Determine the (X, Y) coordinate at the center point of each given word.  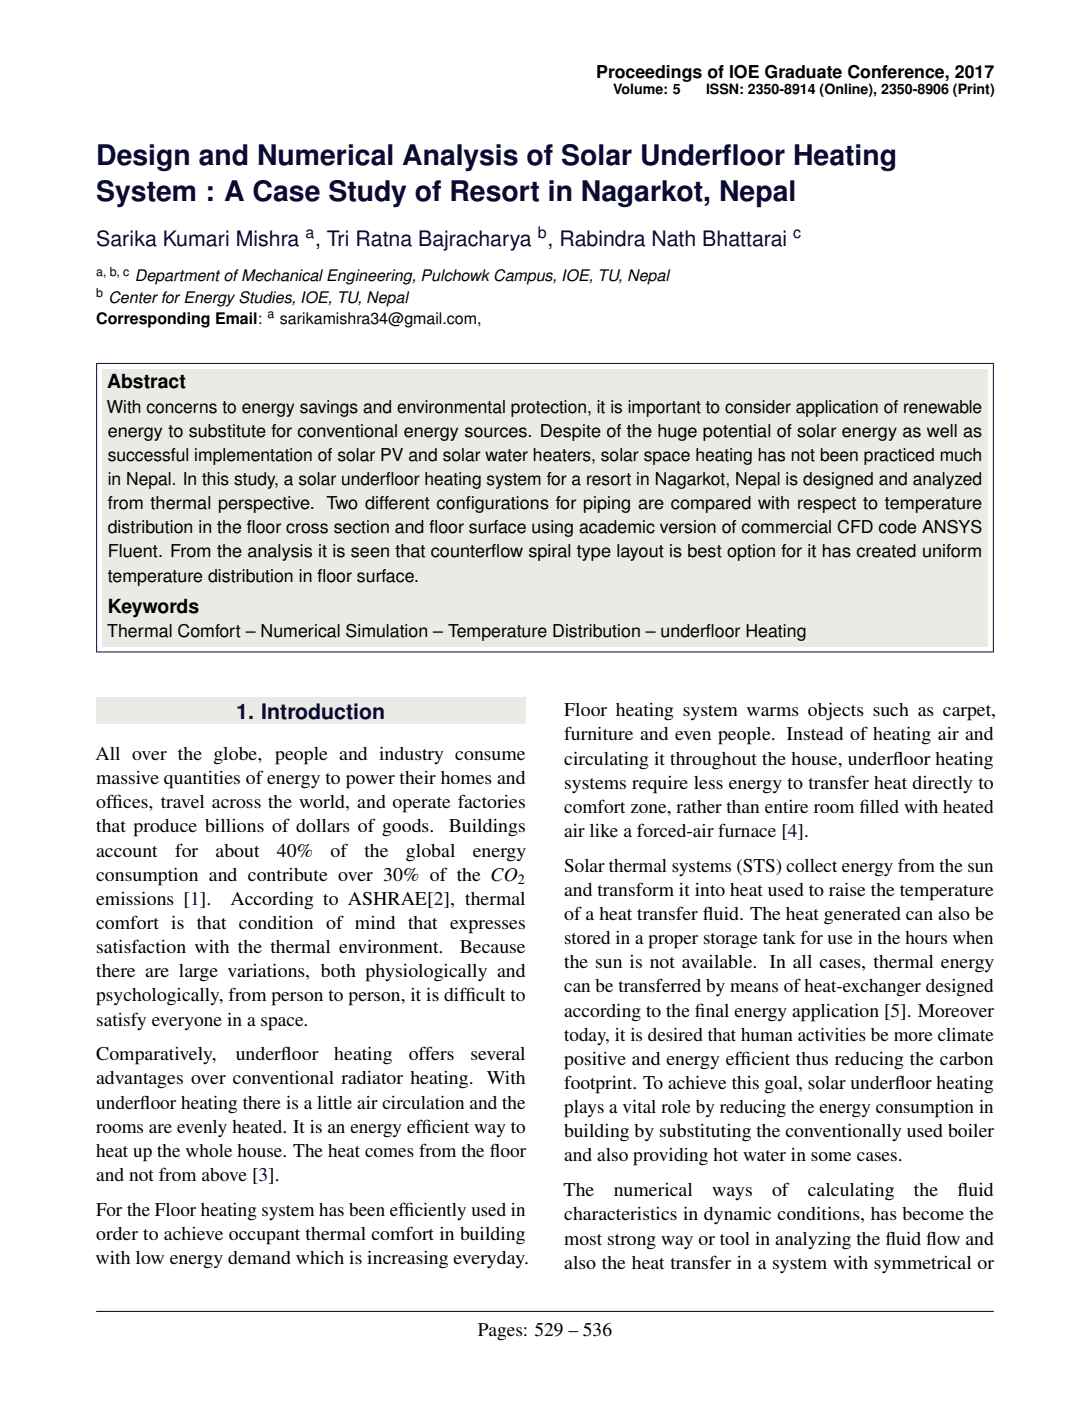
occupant (264, 1237)
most (583, 1239)
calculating (851, 1192)
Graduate (803, 72)
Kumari (196, 238)
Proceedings (649, 74)
